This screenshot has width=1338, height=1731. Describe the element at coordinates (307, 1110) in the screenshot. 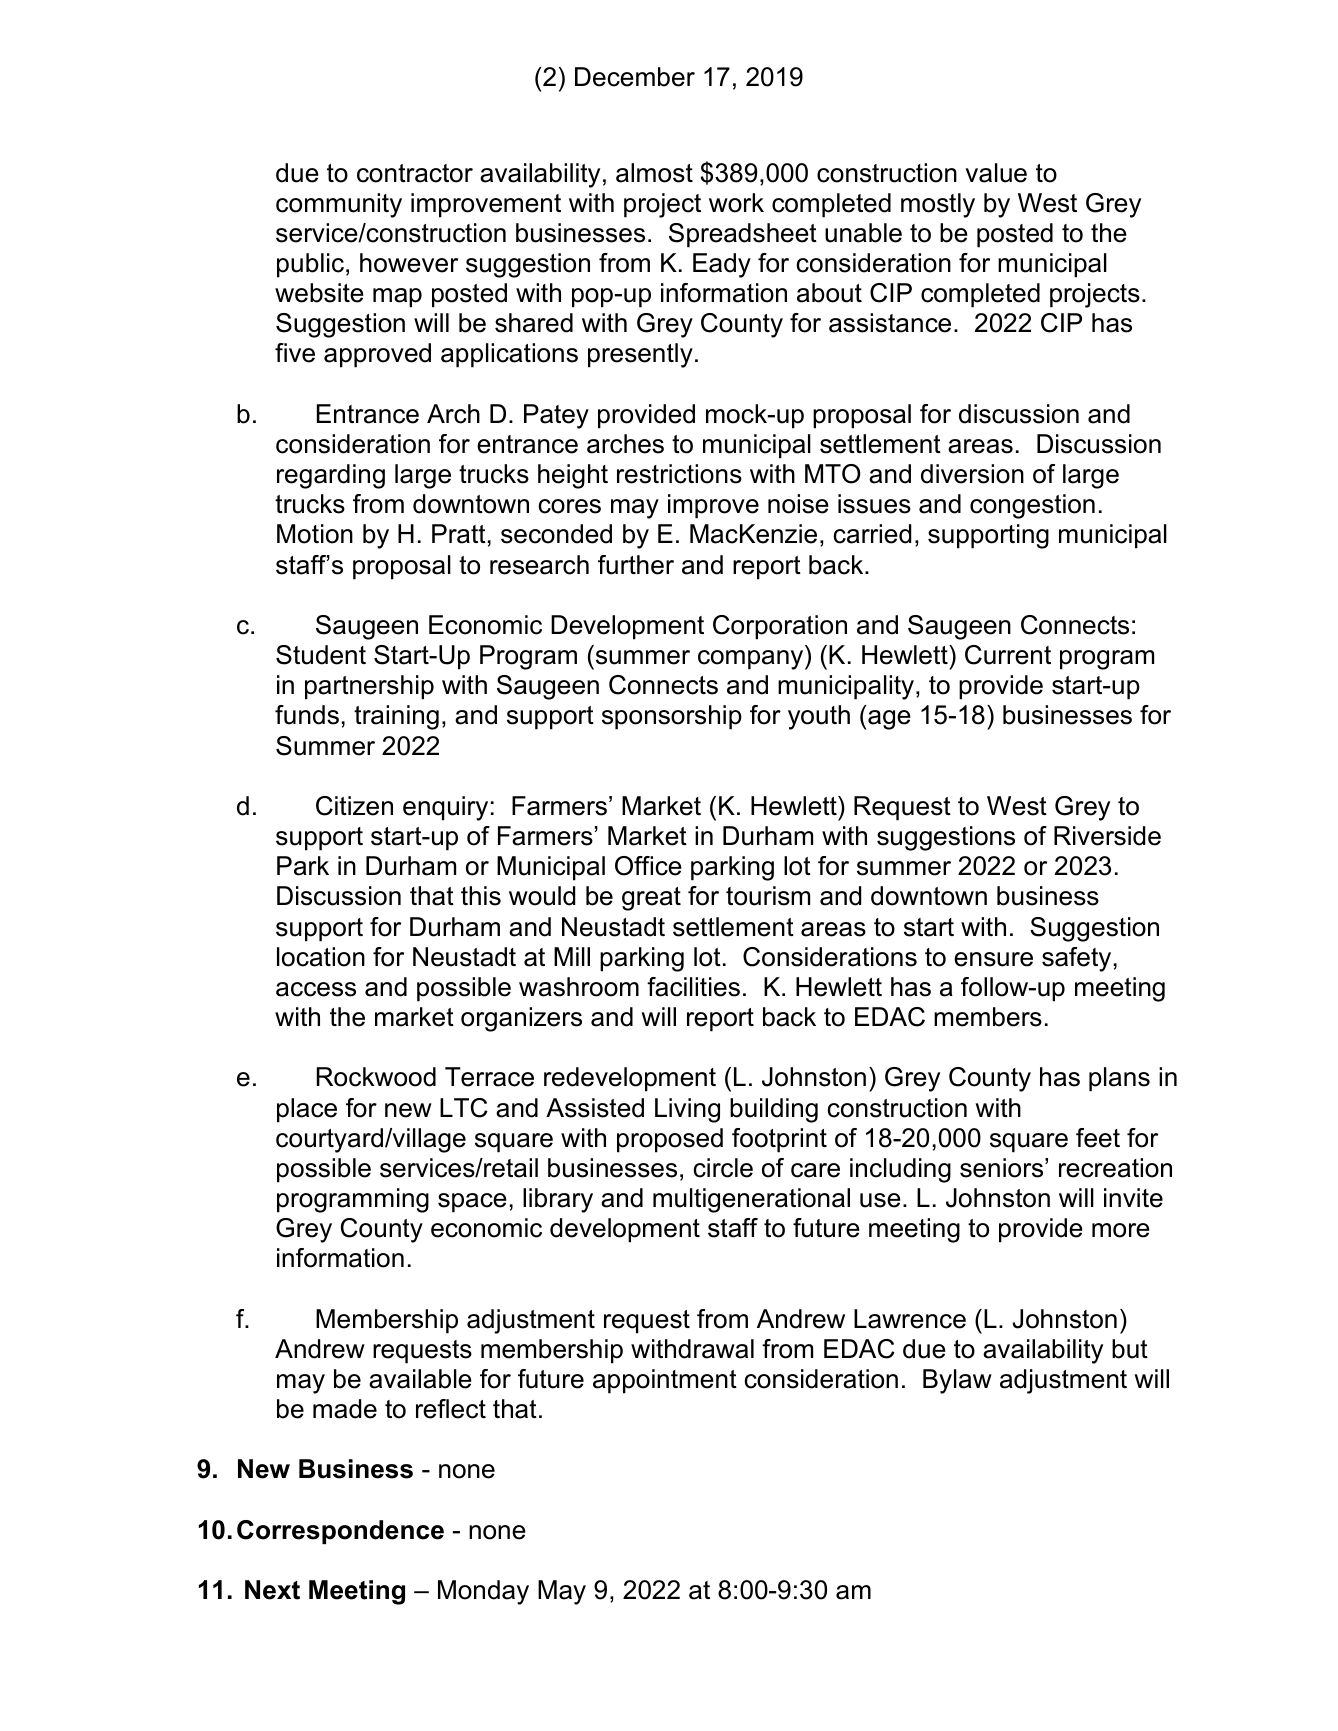

I see `place` at that location.
